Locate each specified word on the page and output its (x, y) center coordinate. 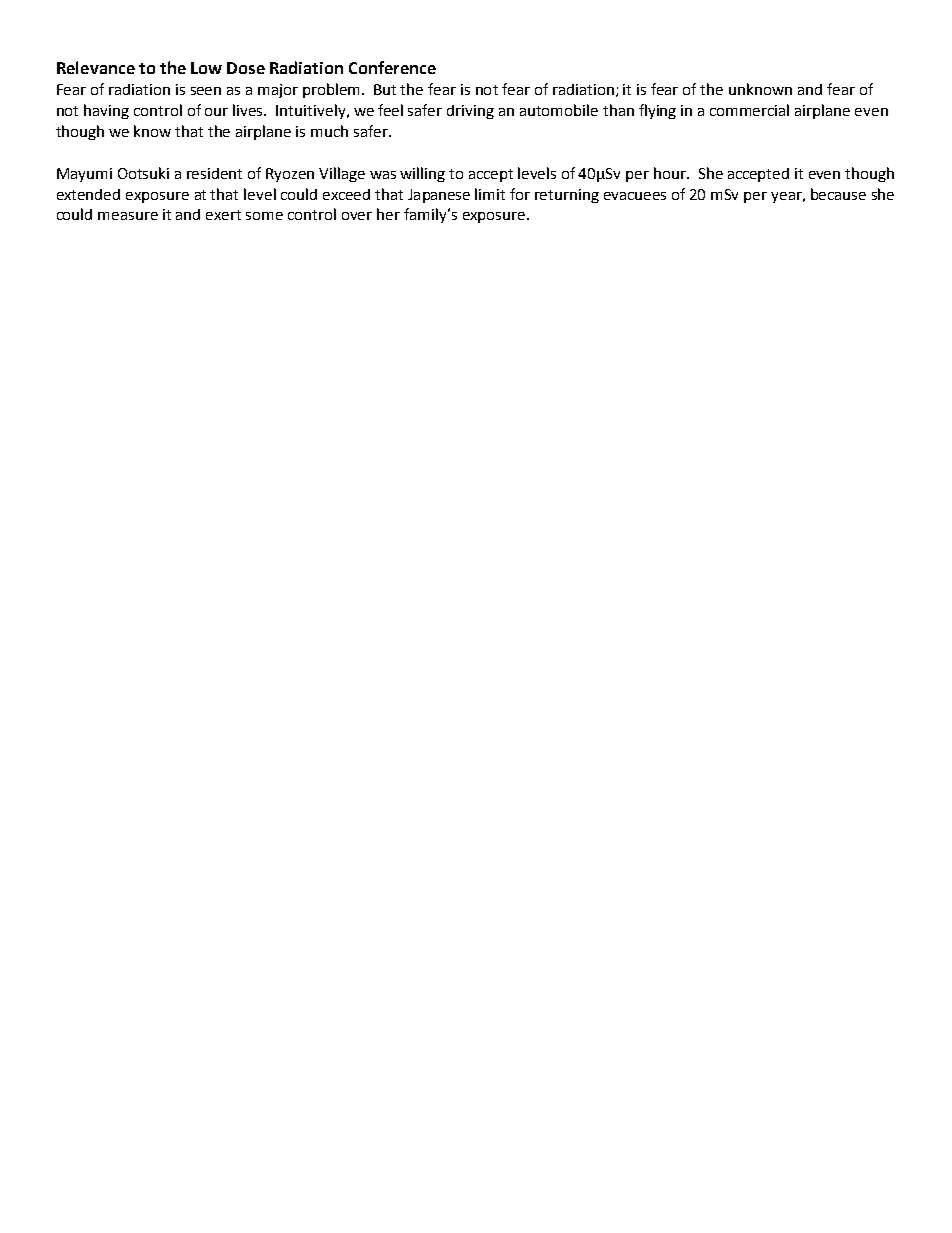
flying (657, 111)
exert (223, 215)
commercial (749, 110)
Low (206, 68)
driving (470, 112)
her (388, 214)
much (329, 131)
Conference (392, 67)
